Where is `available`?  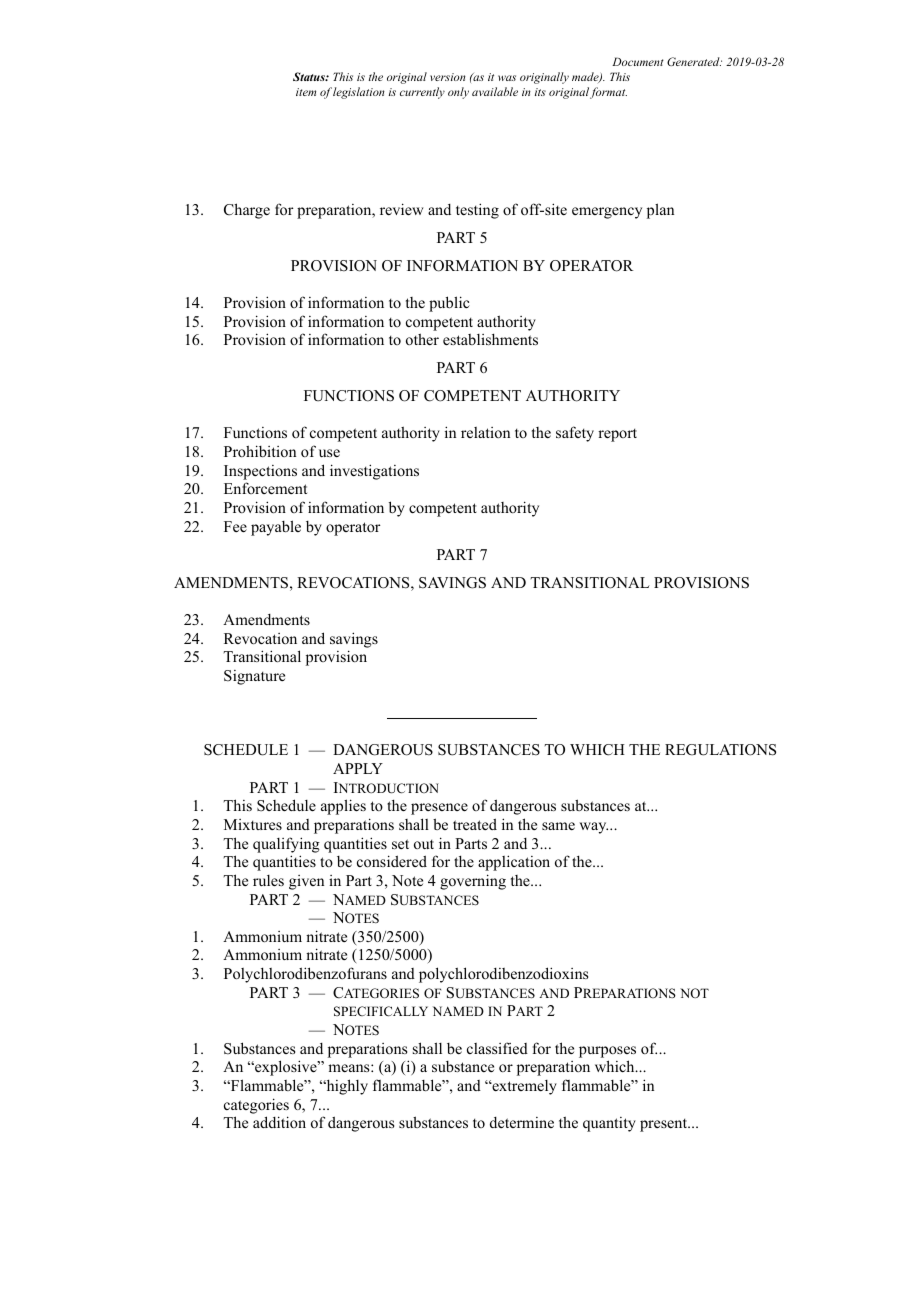 available is located at coordinates (495, 91).
